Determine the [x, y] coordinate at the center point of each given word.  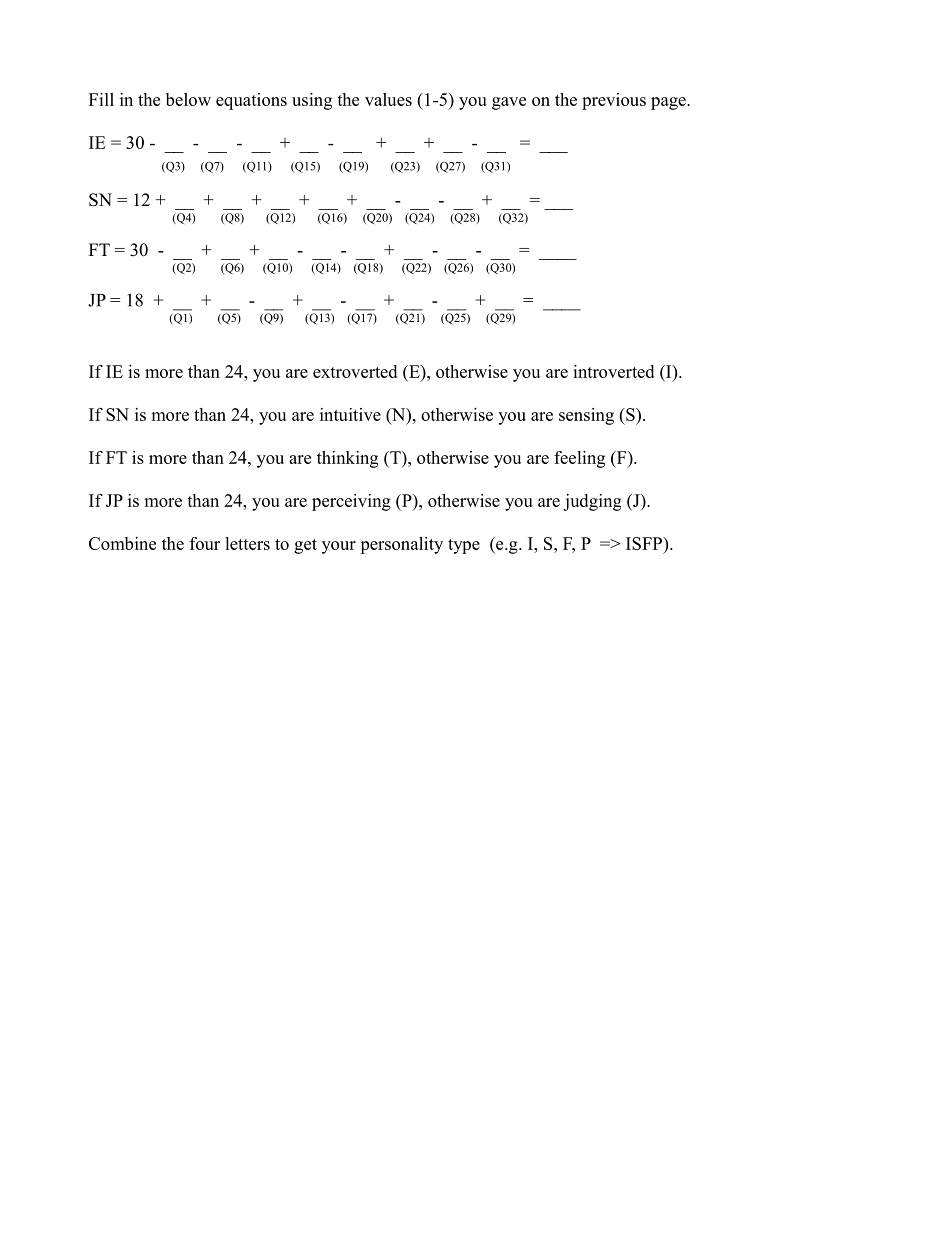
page [669, 103]
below [188, 99]
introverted [613, 371]
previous [614, 101]
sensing [586, 416]
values [388, 99]
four [205, 543]
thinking [347, 459]
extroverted [355, 371]
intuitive [350, 414]
